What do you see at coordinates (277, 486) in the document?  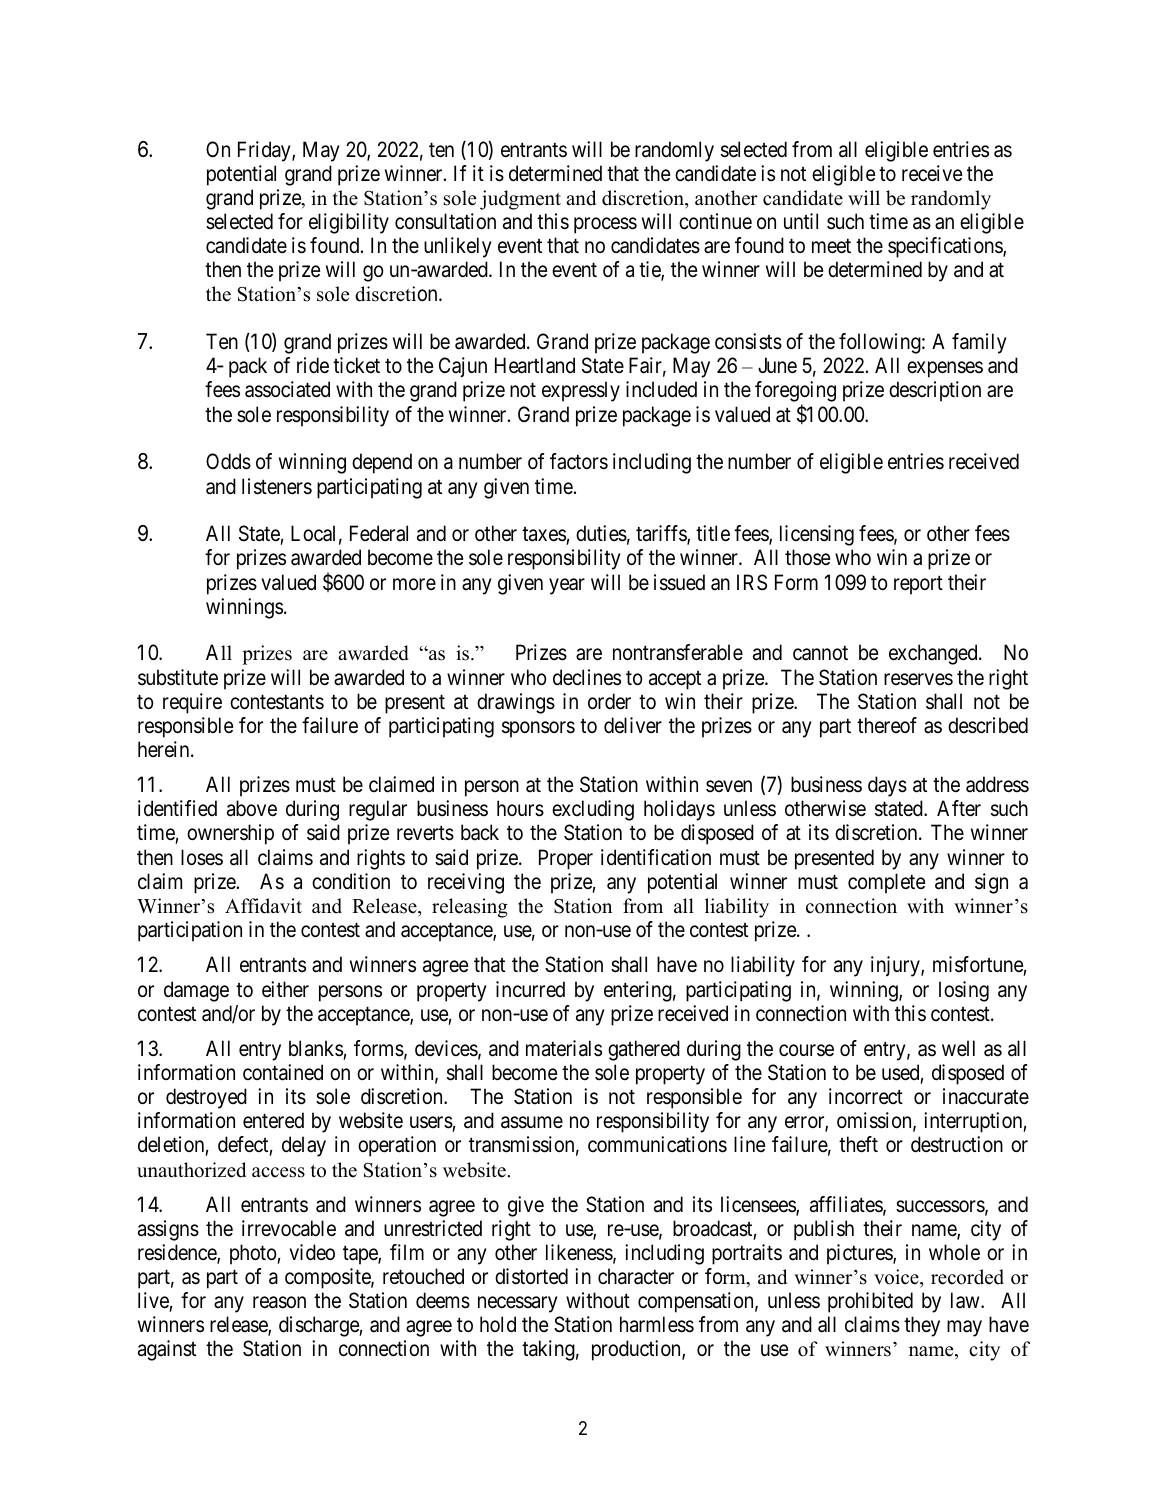 I see `listeners` at bounding box center [277, 486].
